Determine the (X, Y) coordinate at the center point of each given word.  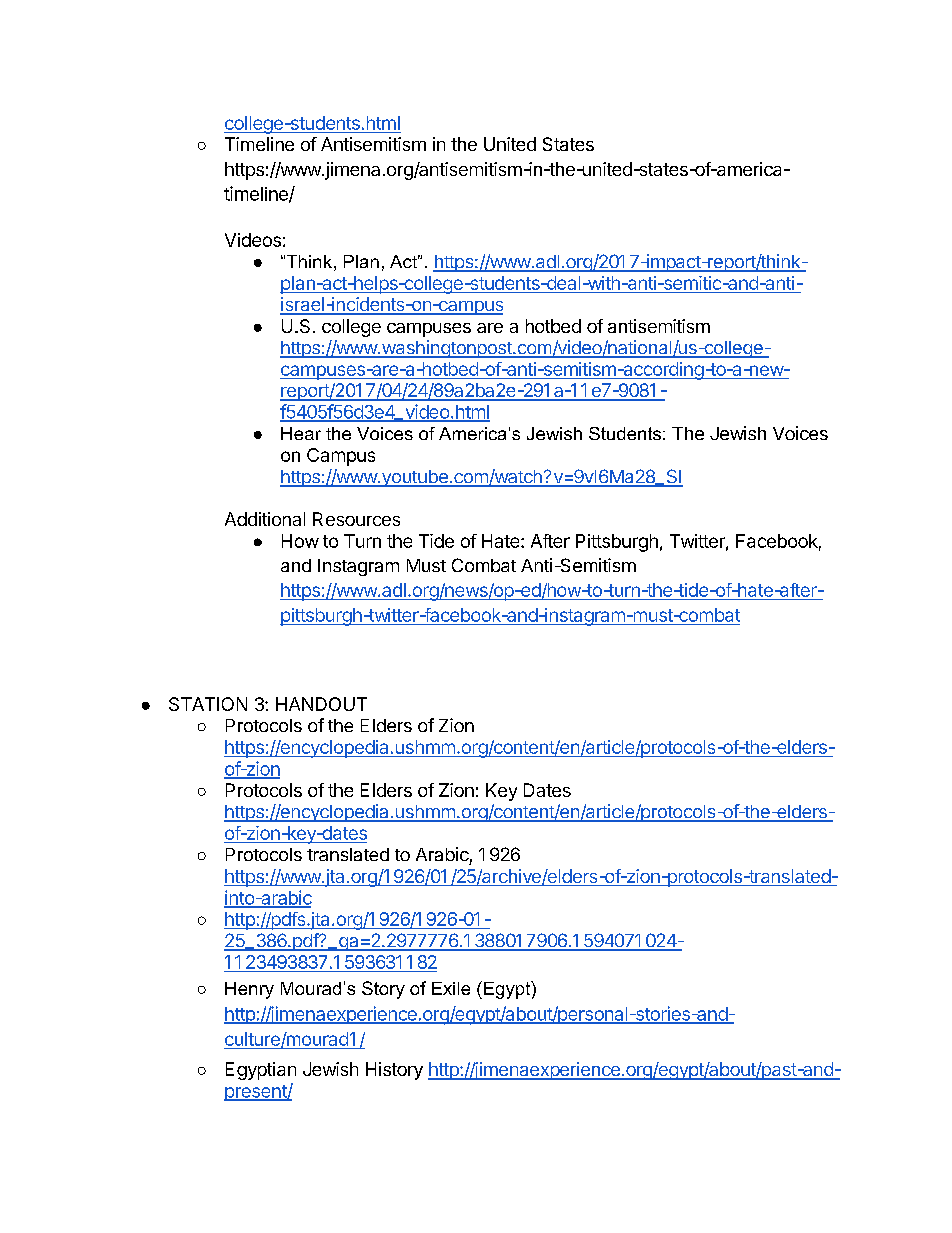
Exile (451, 988)
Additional (265, 519)
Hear (301, 433)
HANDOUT (321, 704)
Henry (249, 990)
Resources (356, 519)
